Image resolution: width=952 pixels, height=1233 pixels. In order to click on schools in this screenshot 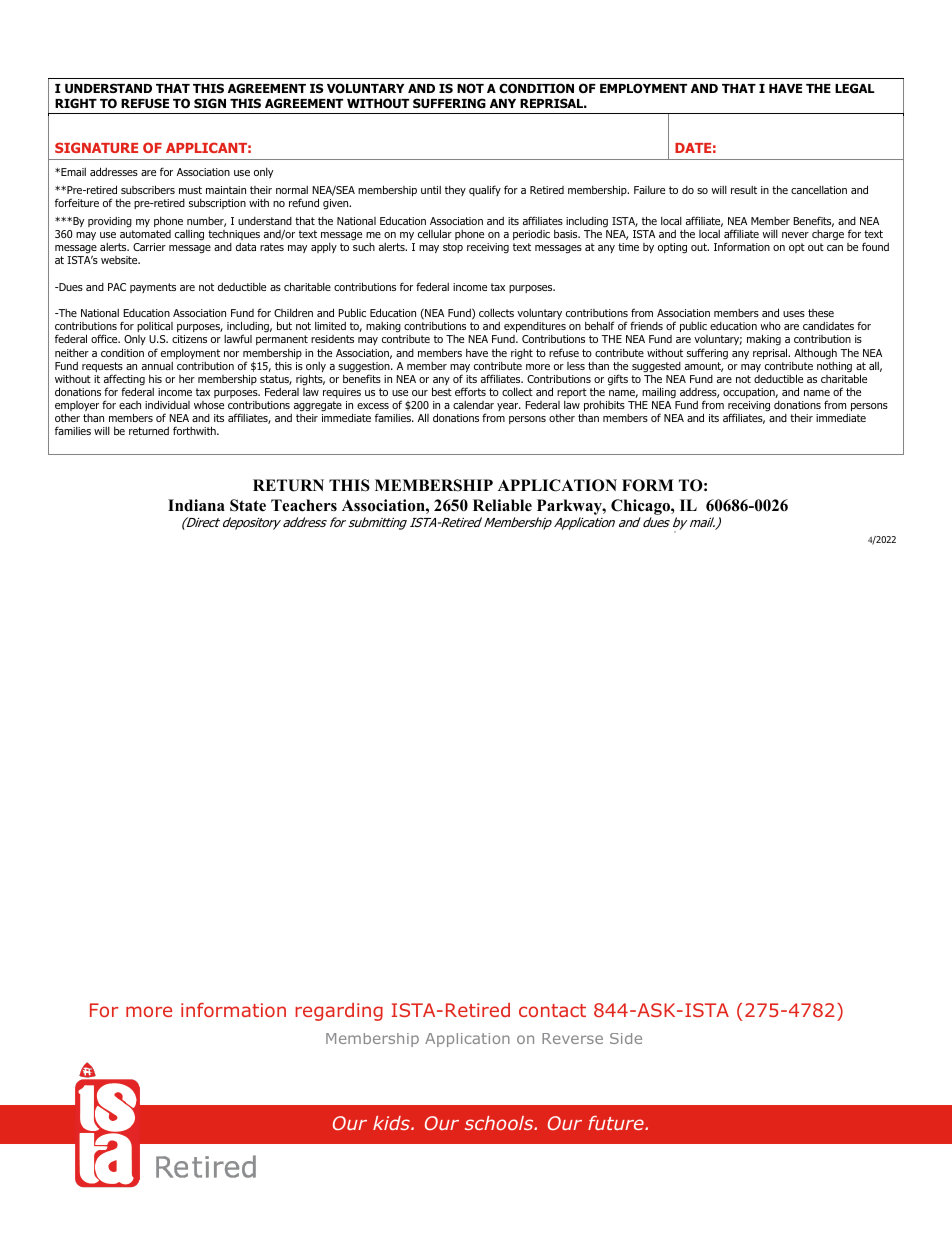, I will do `click(500, 1123)`.
